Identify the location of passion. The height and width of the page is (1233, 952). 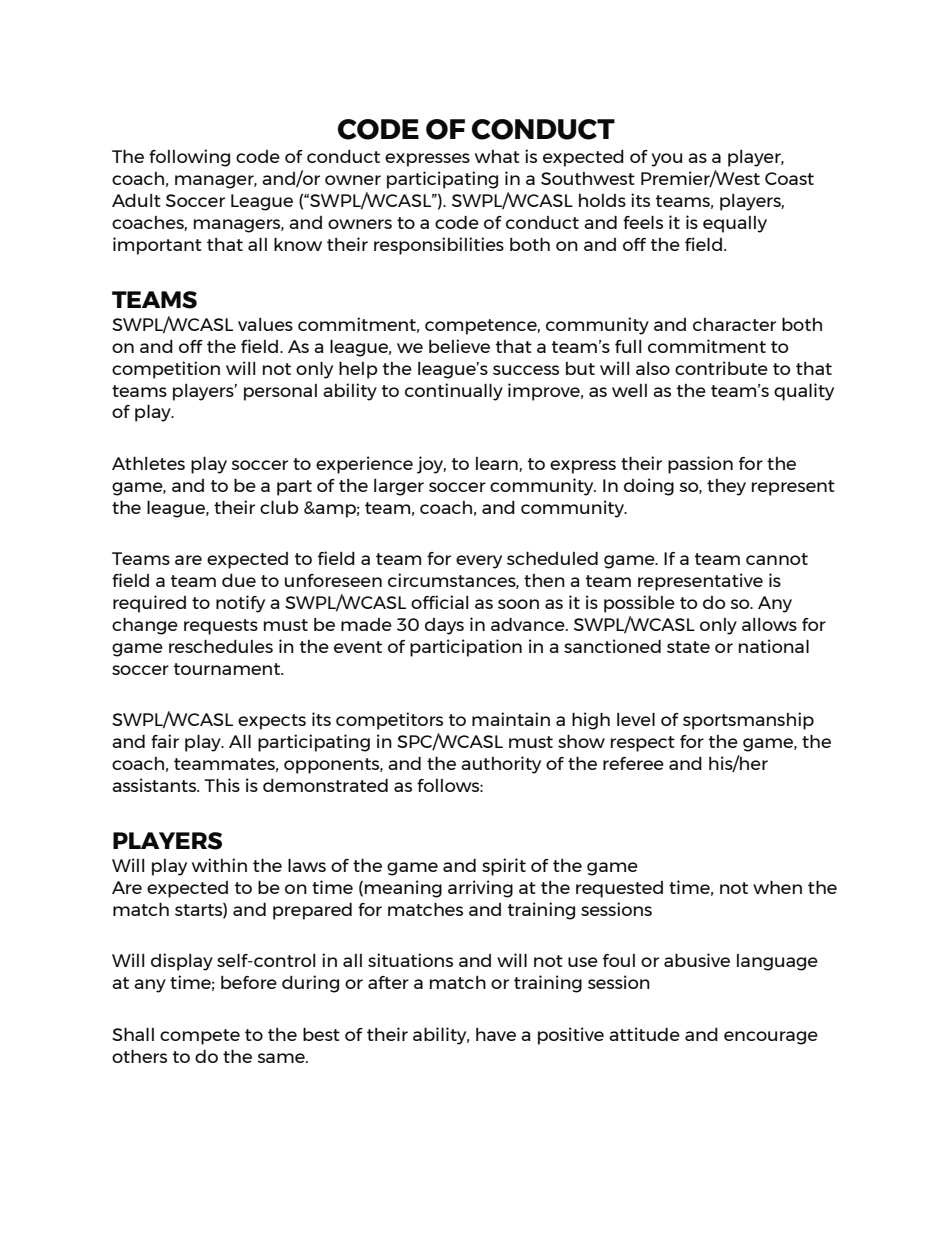
(700, 465).
